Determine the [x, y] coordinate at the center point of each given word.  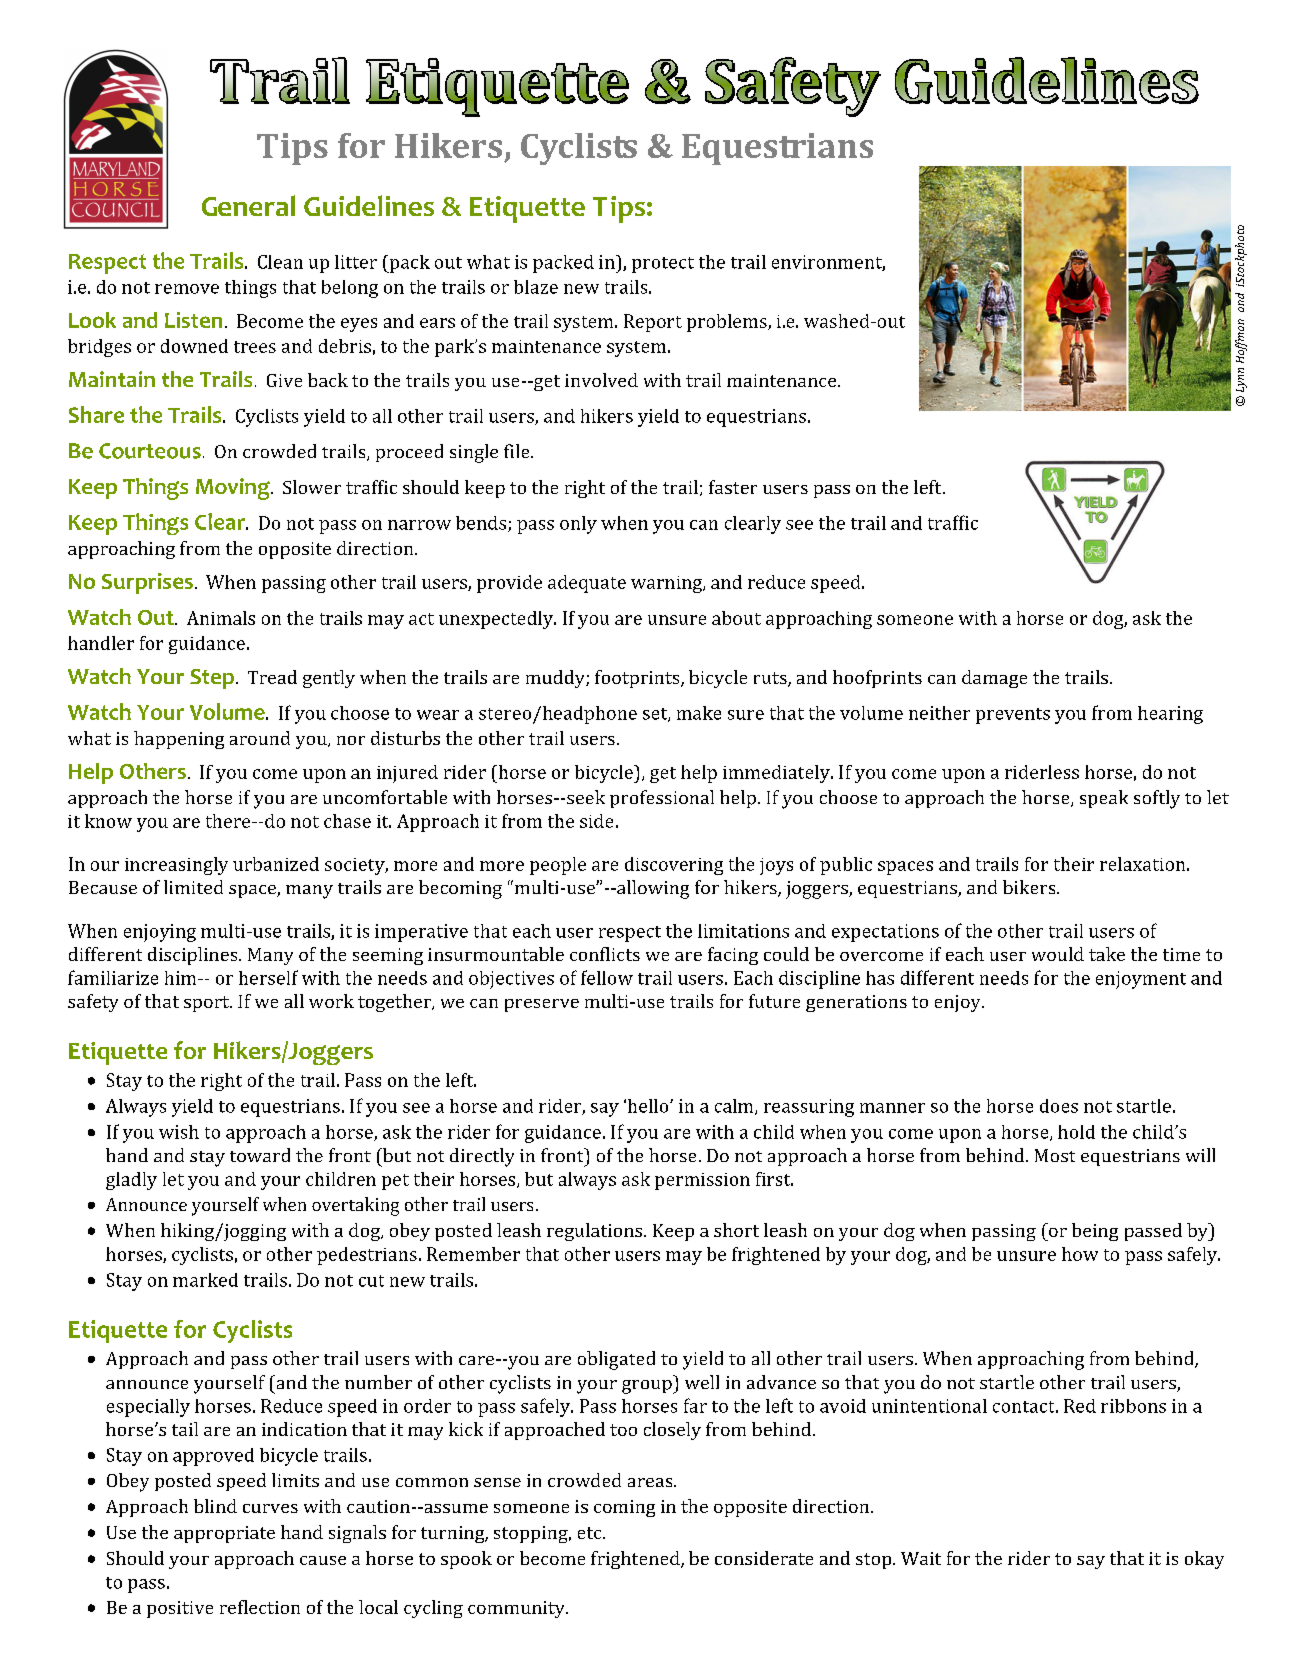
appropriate [224, 1534]
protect [663, 265]
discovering [674, 866]
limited [193, 887]
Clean [280, 262]
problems [728, 323]
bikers [1030, 887]
